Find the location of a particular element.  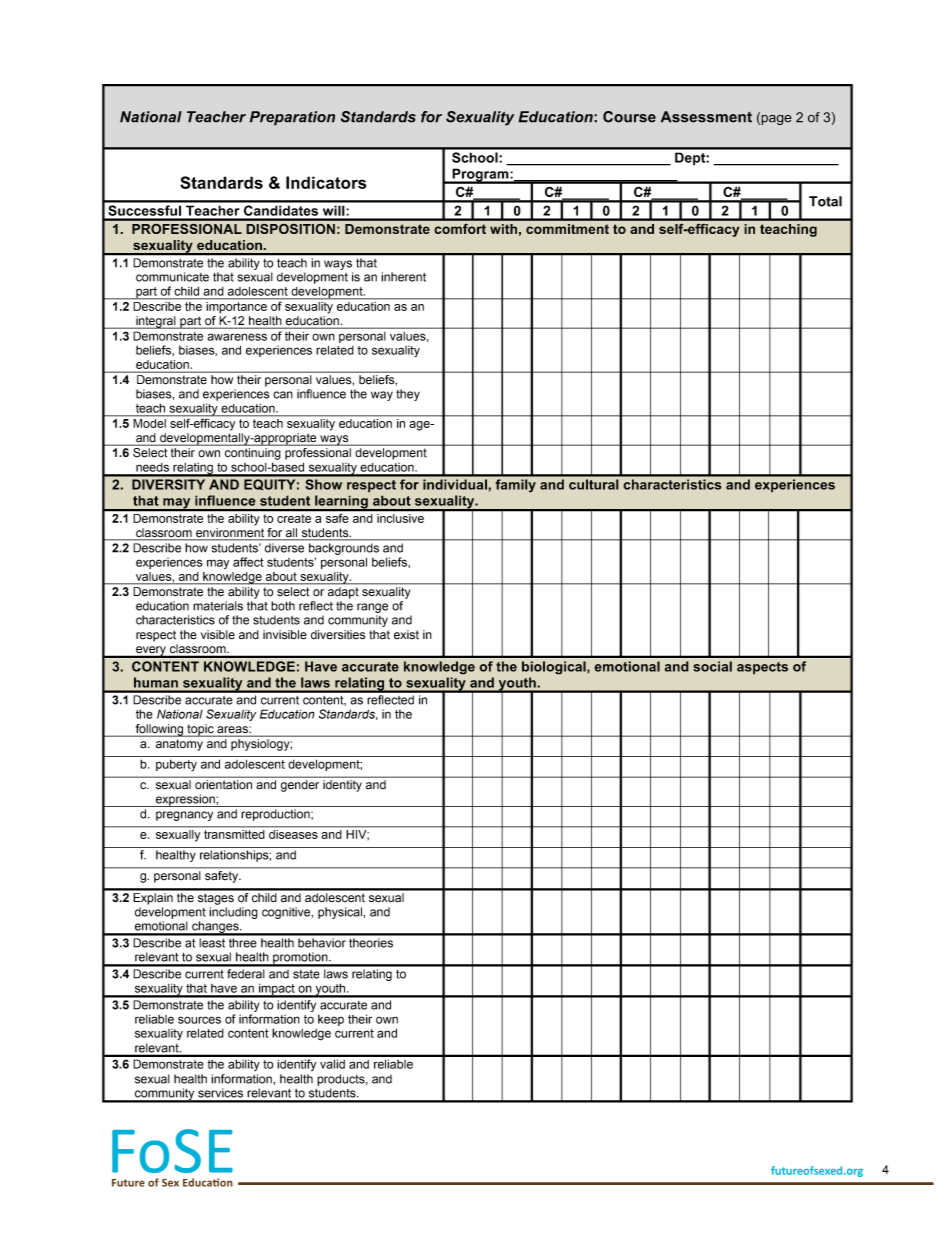

topic is located at coordinates (200, 730).
